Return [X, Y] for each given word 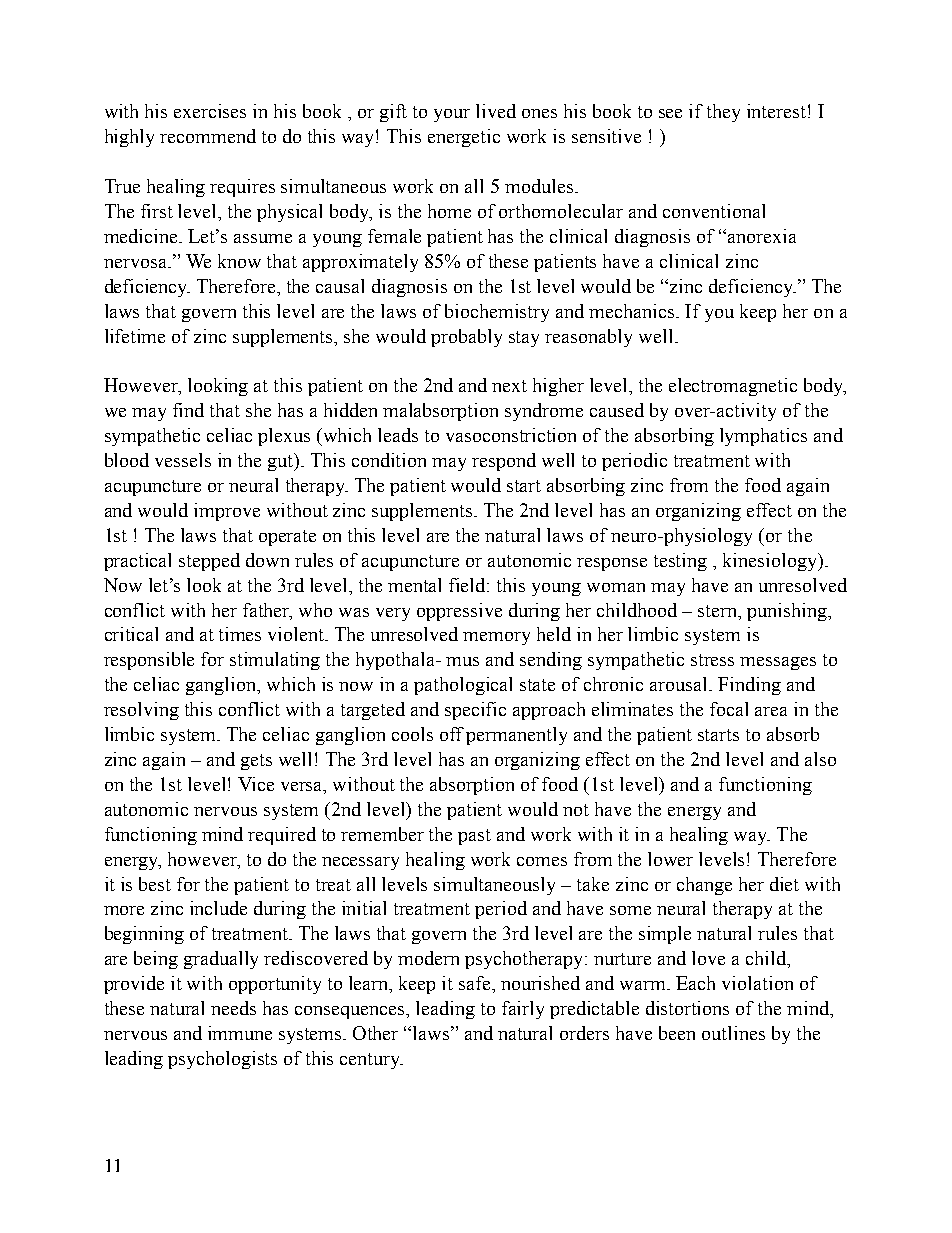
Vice [256, 784]
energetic [464, 138]
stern [719, 611]
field [469, 585]
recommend [208, 136]
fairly [523, 1010]
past [474, 837]
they [723, 113]
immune [240, 1033]
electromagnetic [733, 387]
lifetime [135, 336]
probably [466, 338]
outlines [733, 1033]
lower [670, 859]
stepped [209, 562]
